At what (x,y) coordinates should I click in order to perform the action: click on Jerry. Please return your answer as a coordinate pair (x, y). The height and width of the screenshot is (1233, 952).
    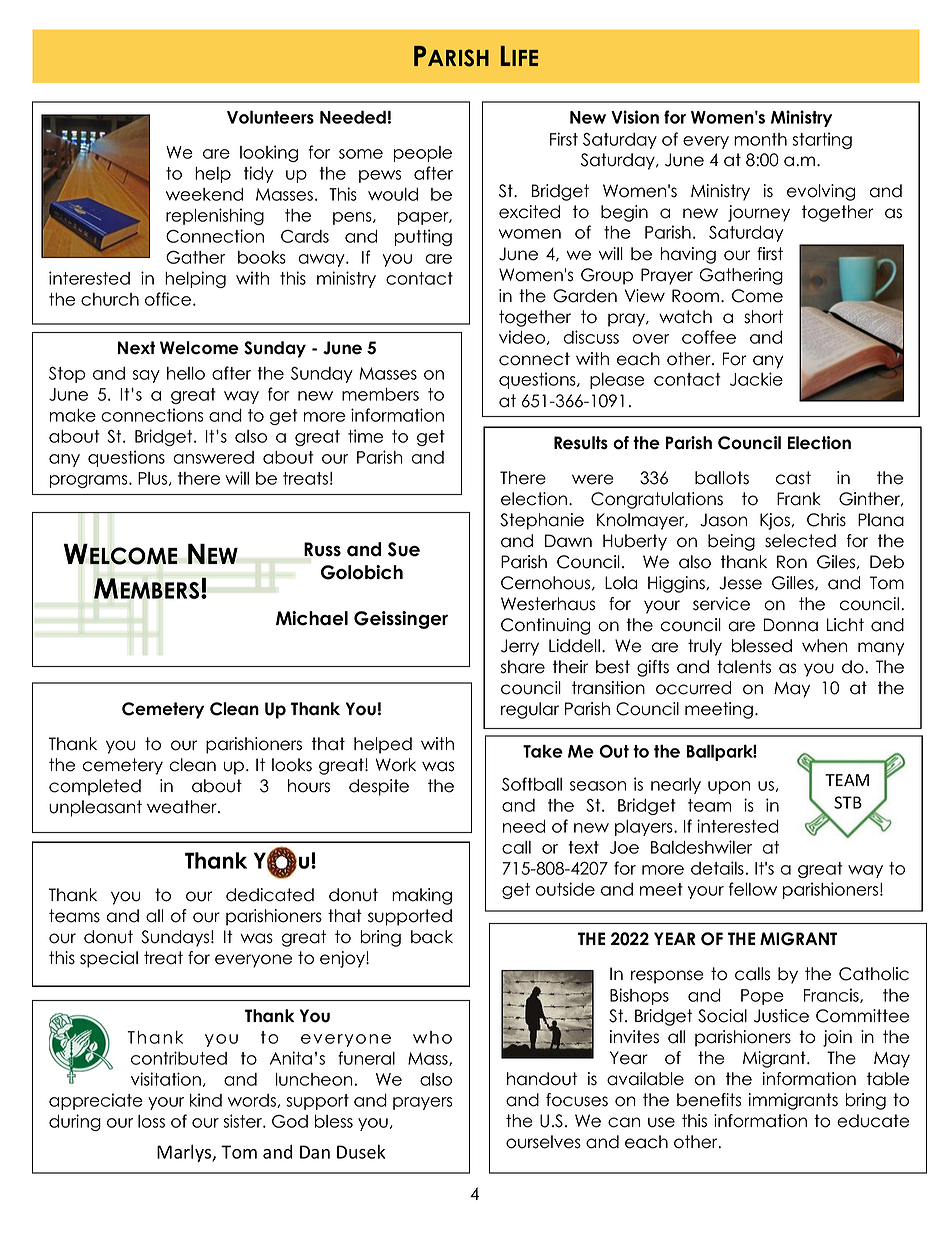
    Looking at the image, I should click on (520, 647).
